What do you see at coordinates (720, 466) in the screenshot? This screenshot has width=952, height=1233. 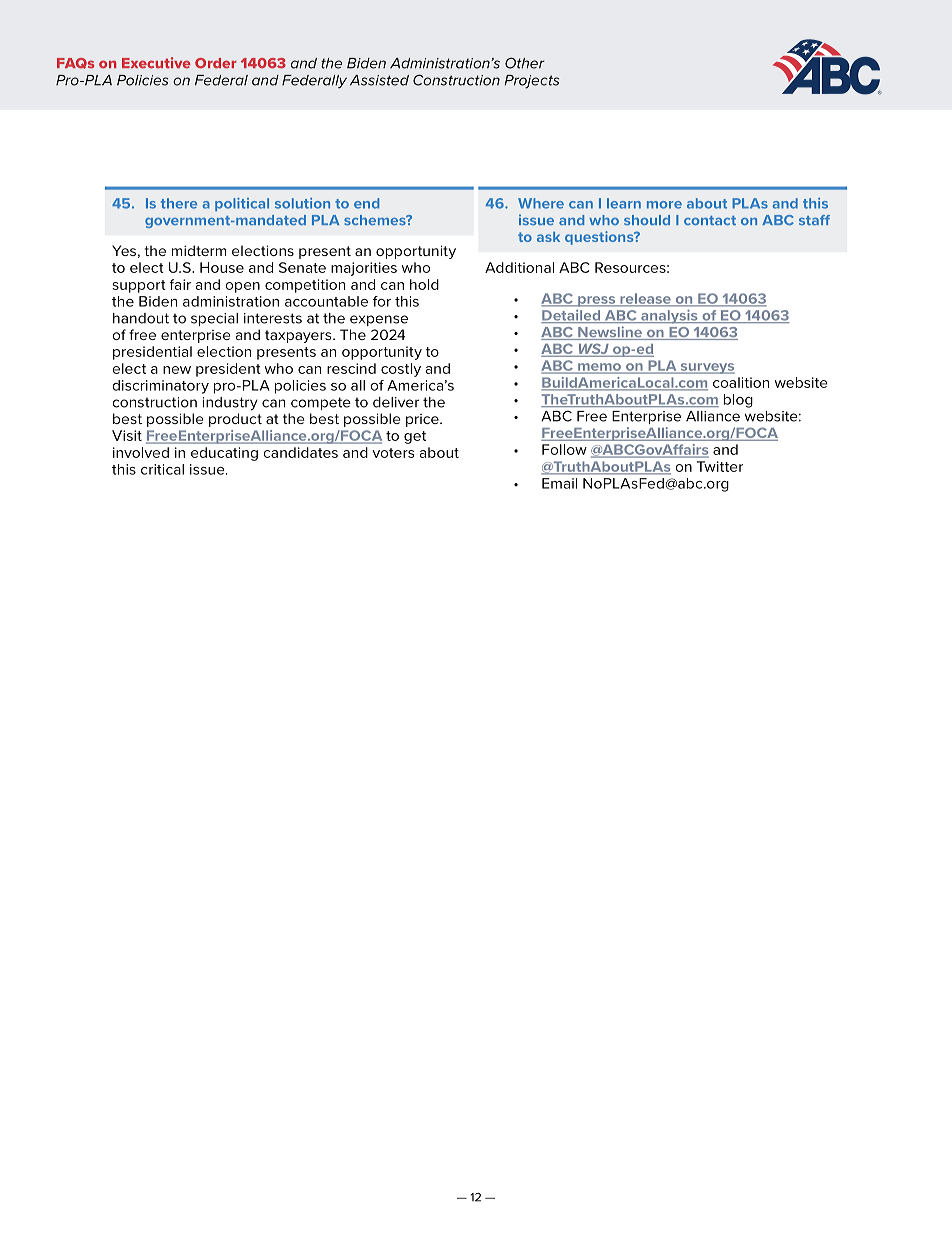 I see `Twitter` at bounding box center [720, 466].
